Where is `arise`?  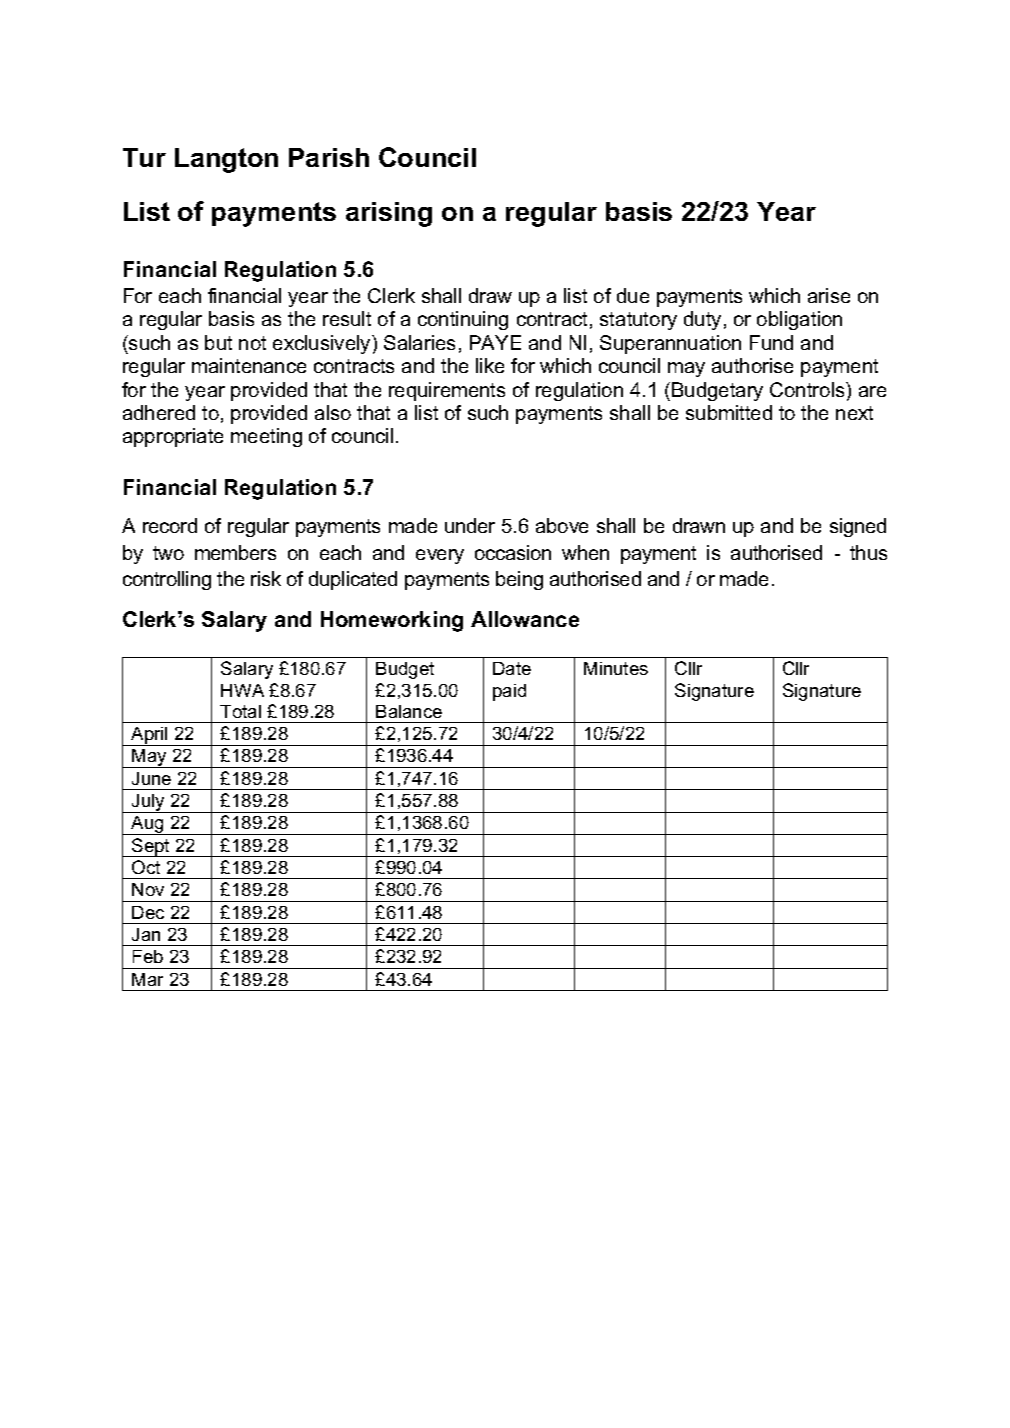
arise is located at coordinates (829, 295).
